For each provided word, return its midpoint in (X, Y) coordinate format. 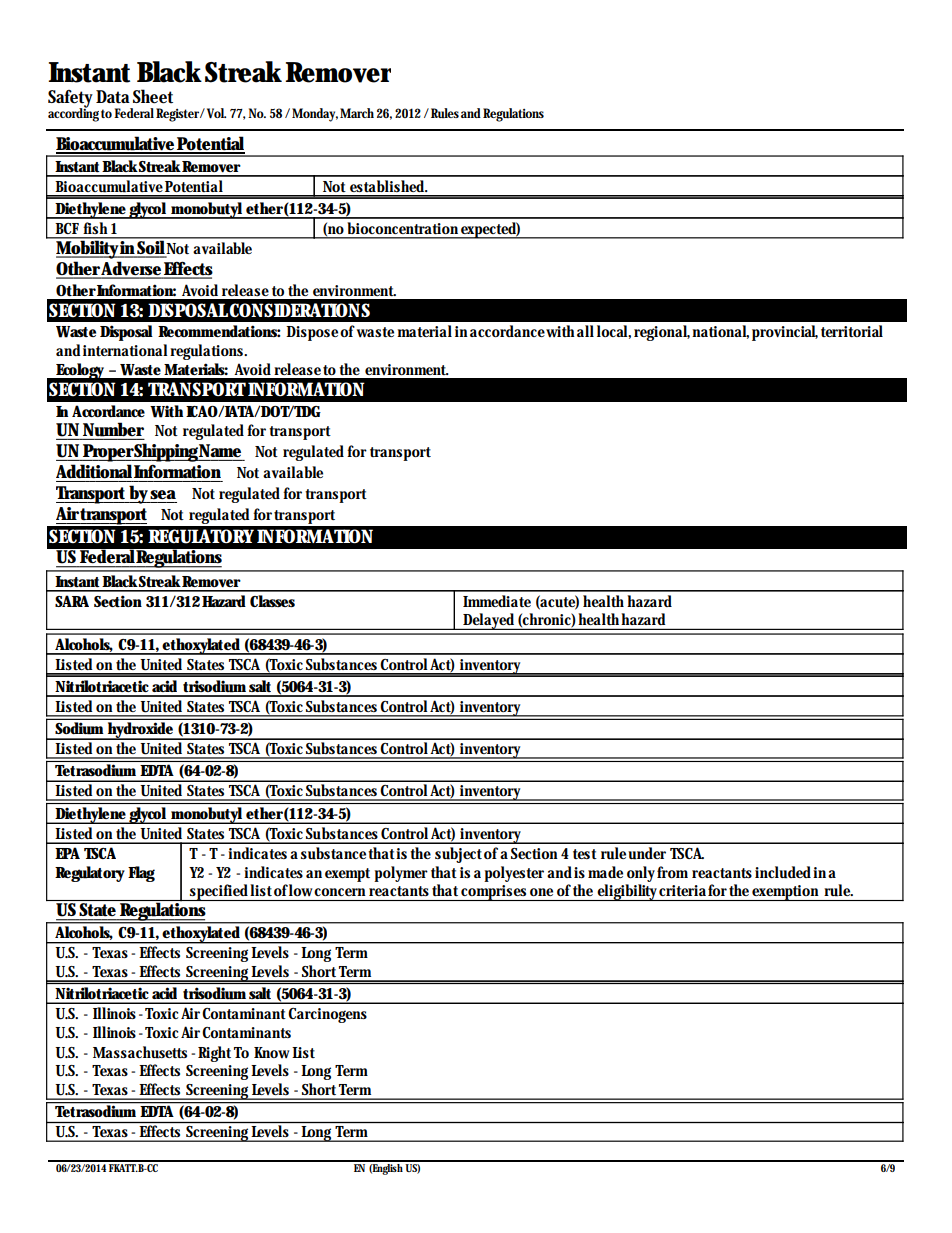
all (585, 331)
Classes (272, 601)
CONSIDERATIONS (299, 310)
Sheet (153, 96)
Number (113, 429)
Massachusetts (140, 1052)
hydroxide (140, 731)
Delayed (488, 621)
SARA (72, 601)
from (672, 872)
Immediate (497, 601)
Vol (215, 113)
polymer (401, 874)
